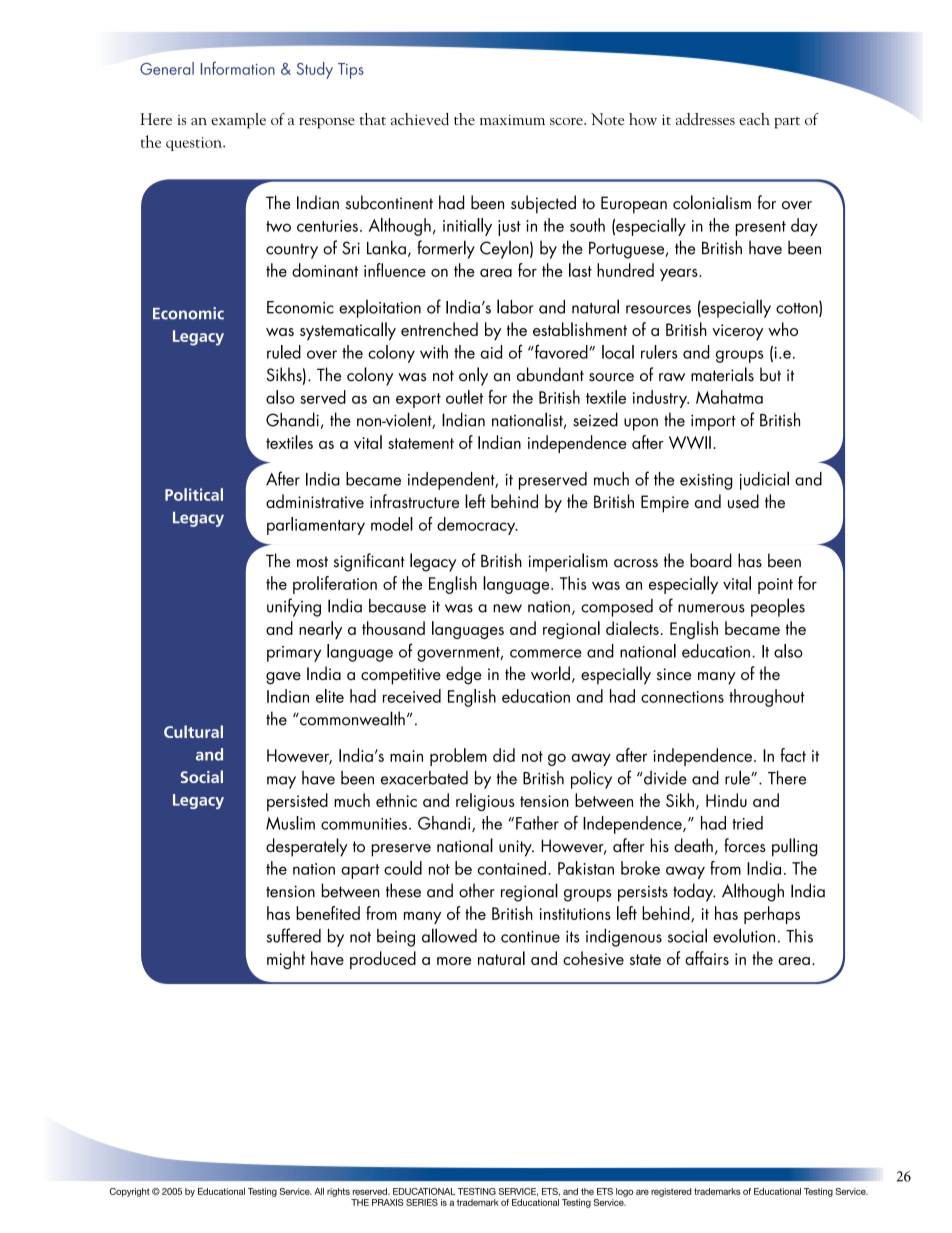 This page has width=952, height=1233. What do you see at coordinates (130, 1192) in the page?
I see `Copyright` at bounding box center [130, 1192].
